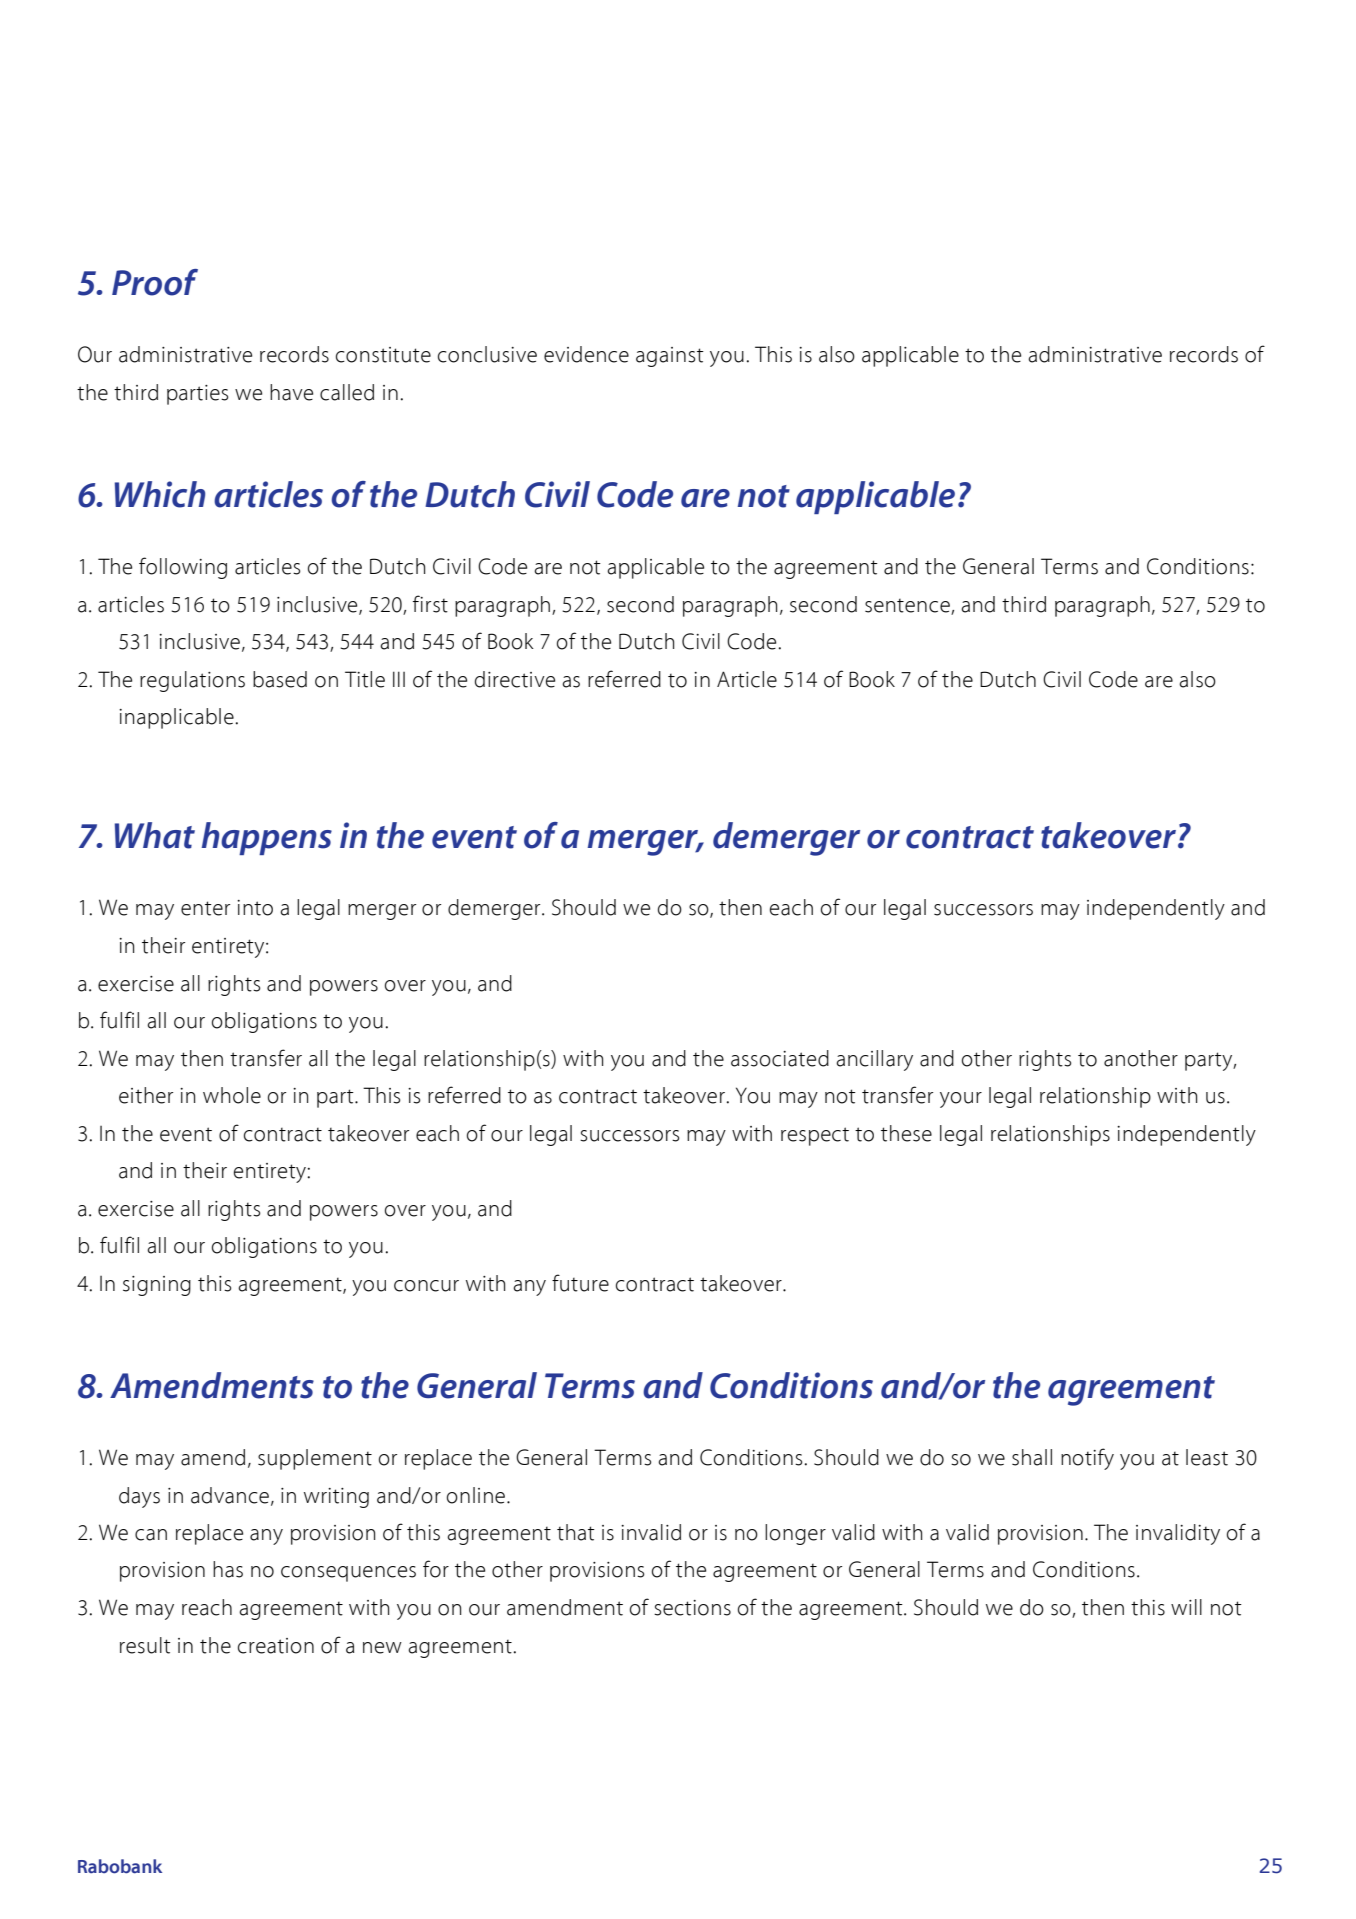  I want to click on associated, so click(780, 1058).
